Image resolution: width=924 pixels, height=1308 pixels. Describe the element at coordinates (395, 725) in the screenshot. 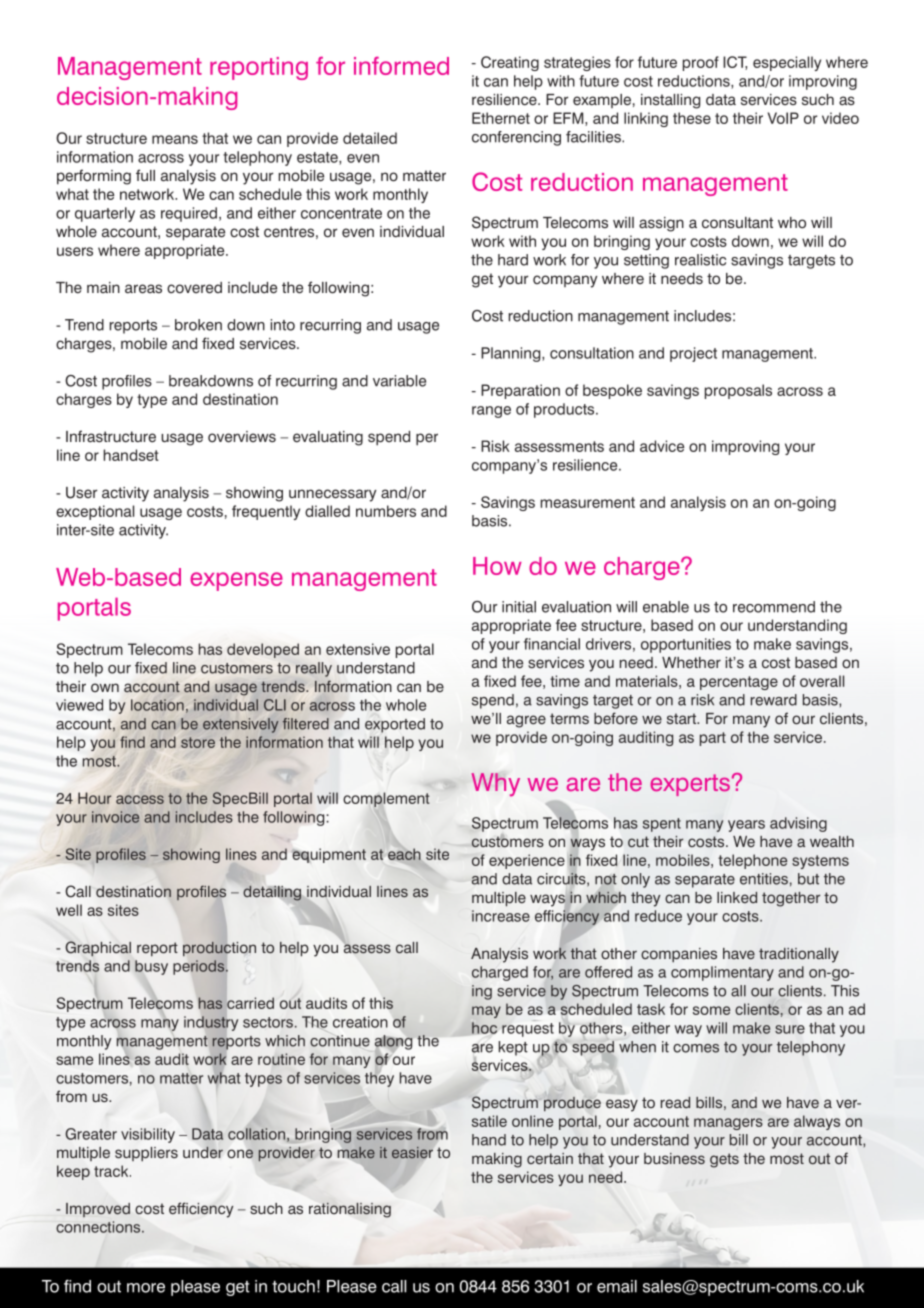

I see `exported` at that location.
